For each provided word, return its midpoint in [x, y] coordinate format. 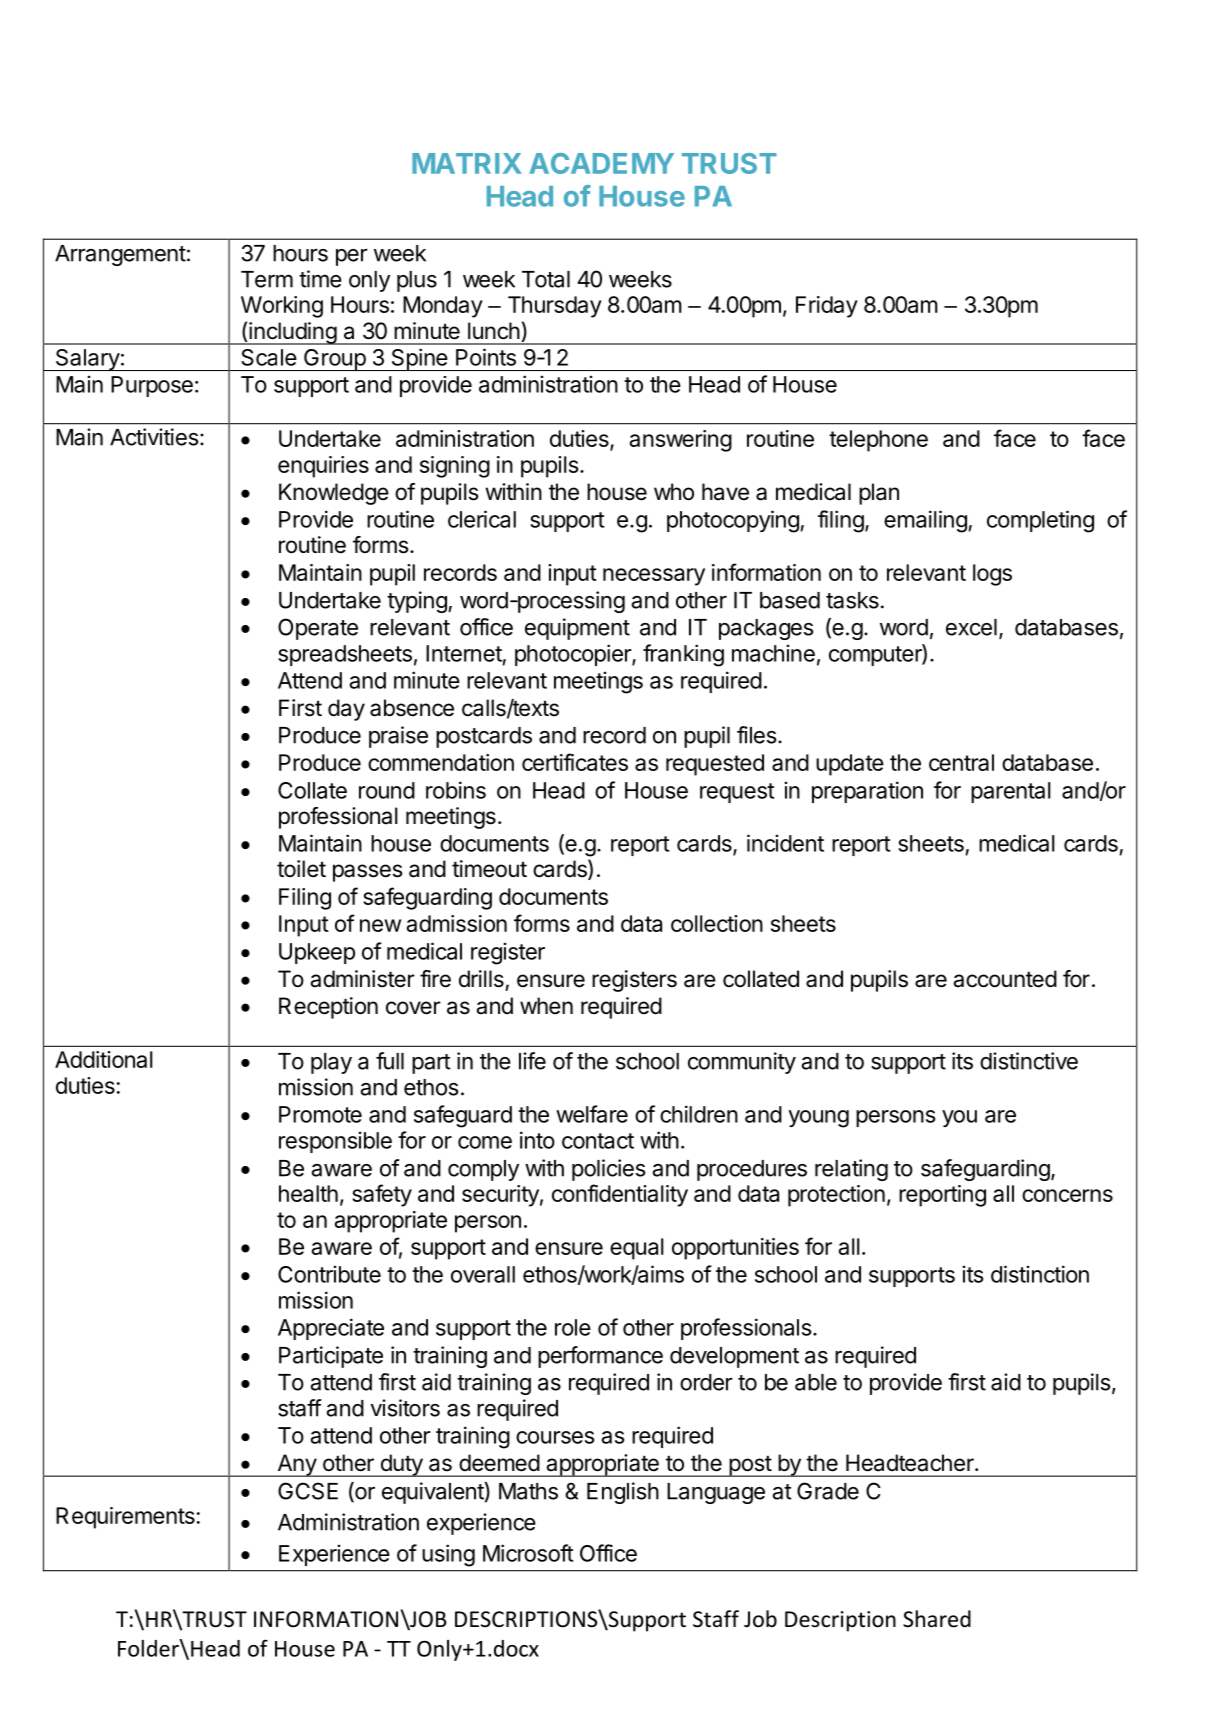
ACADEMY [601, 163]
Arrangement [120, 255]
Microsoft [528, 1553]
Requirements [125, 1518]
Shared [937, 1619]
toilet [301, 869]
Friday [827, 307]
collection [717, 923]
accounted [1005, 979]
